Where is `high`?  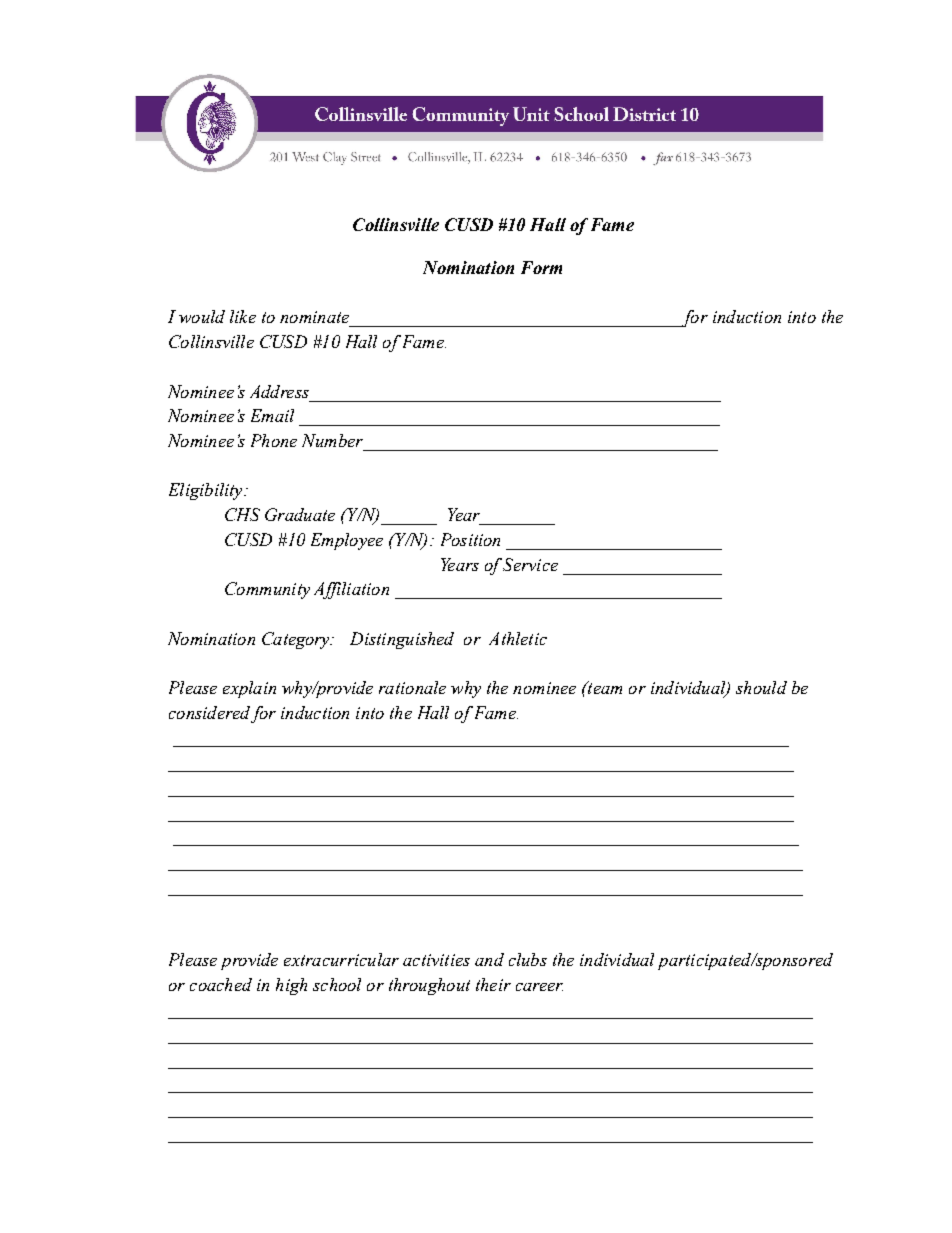 high is located at coordinates (291, 986).
